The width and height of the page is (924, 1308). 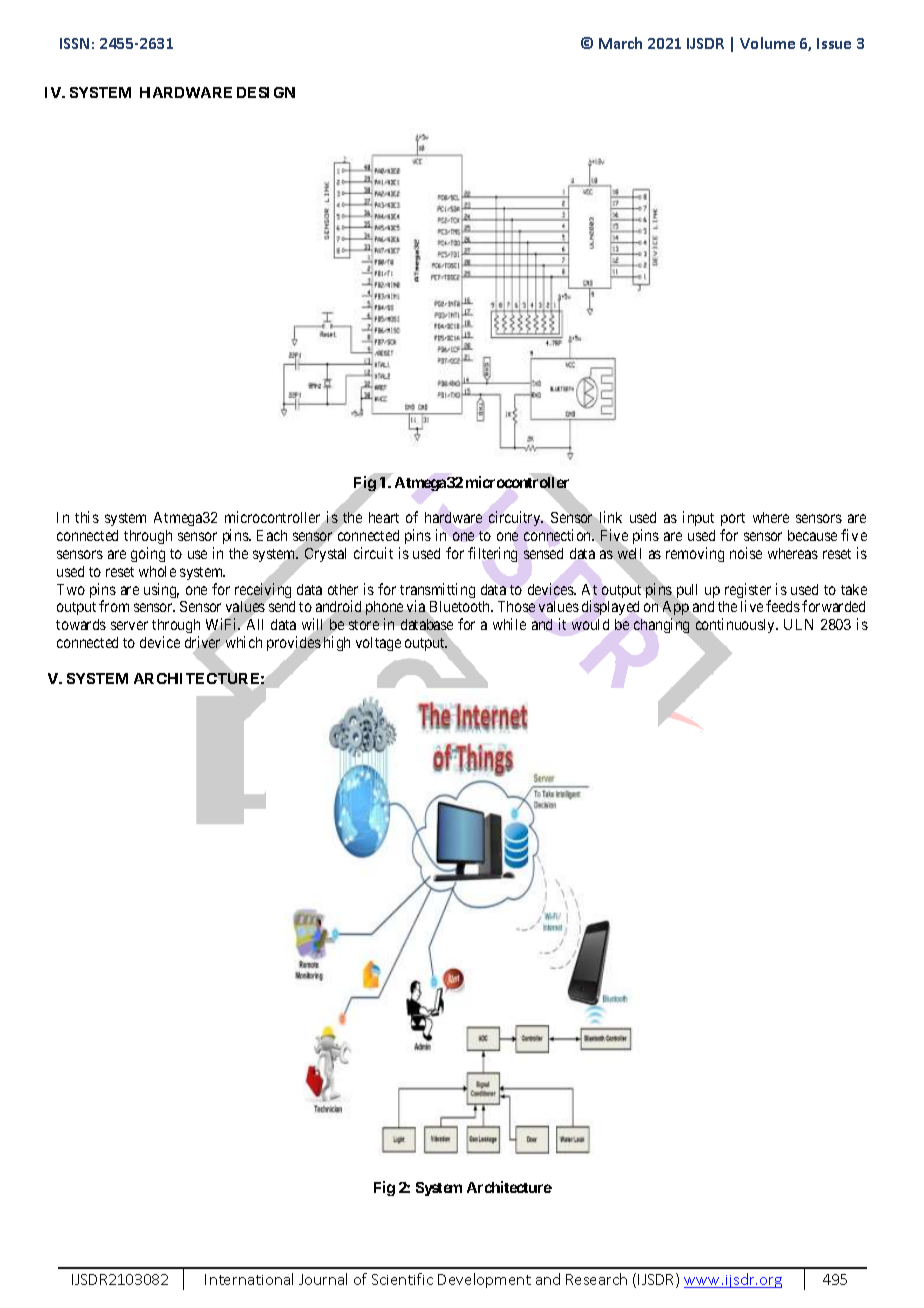 What do you see at coordinates (767, 43) in the page?
I see `Volume` at bounding box center [767, 43].
